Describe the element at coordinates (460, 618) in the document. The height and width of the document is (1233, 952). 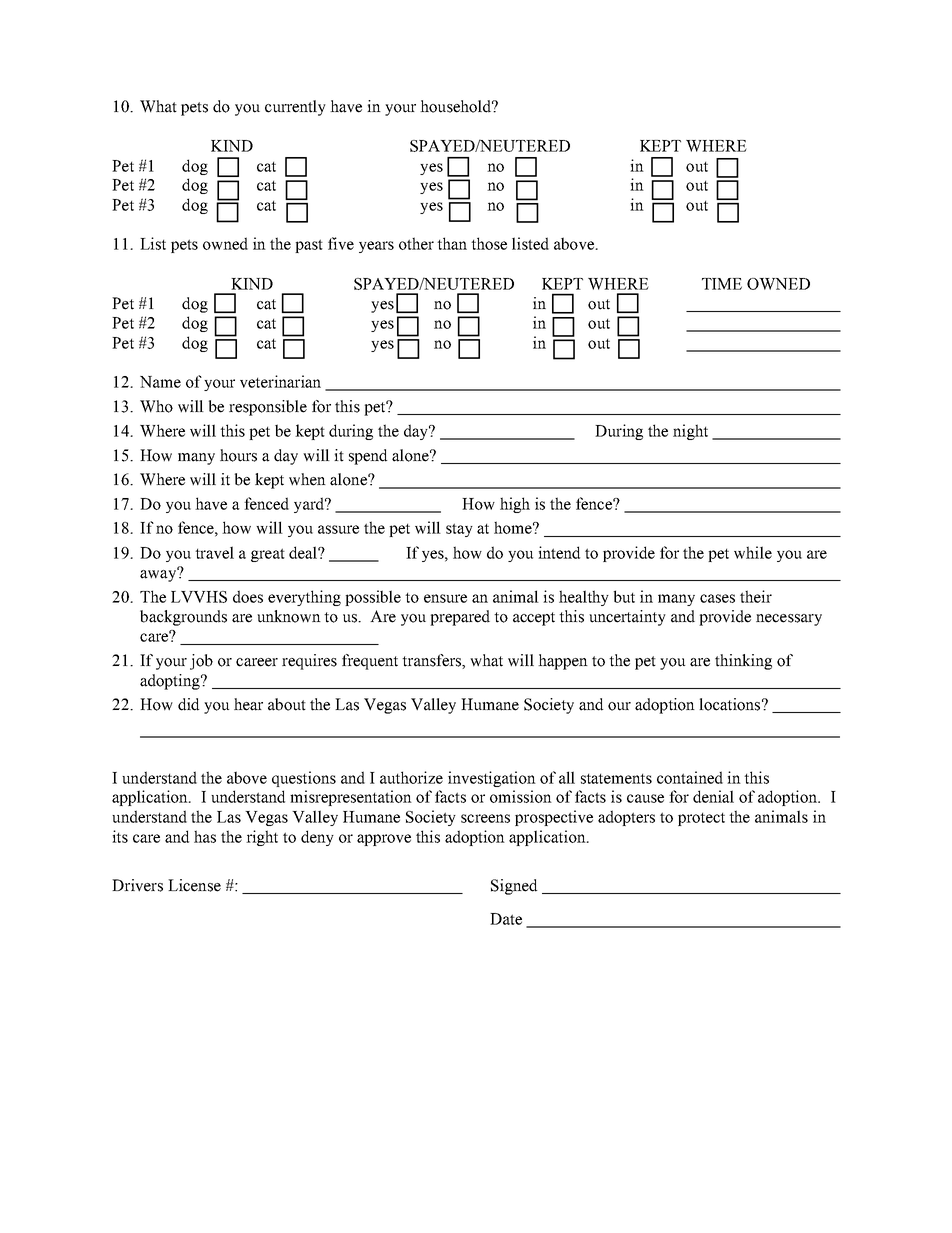
I see `prepared` at that location.
